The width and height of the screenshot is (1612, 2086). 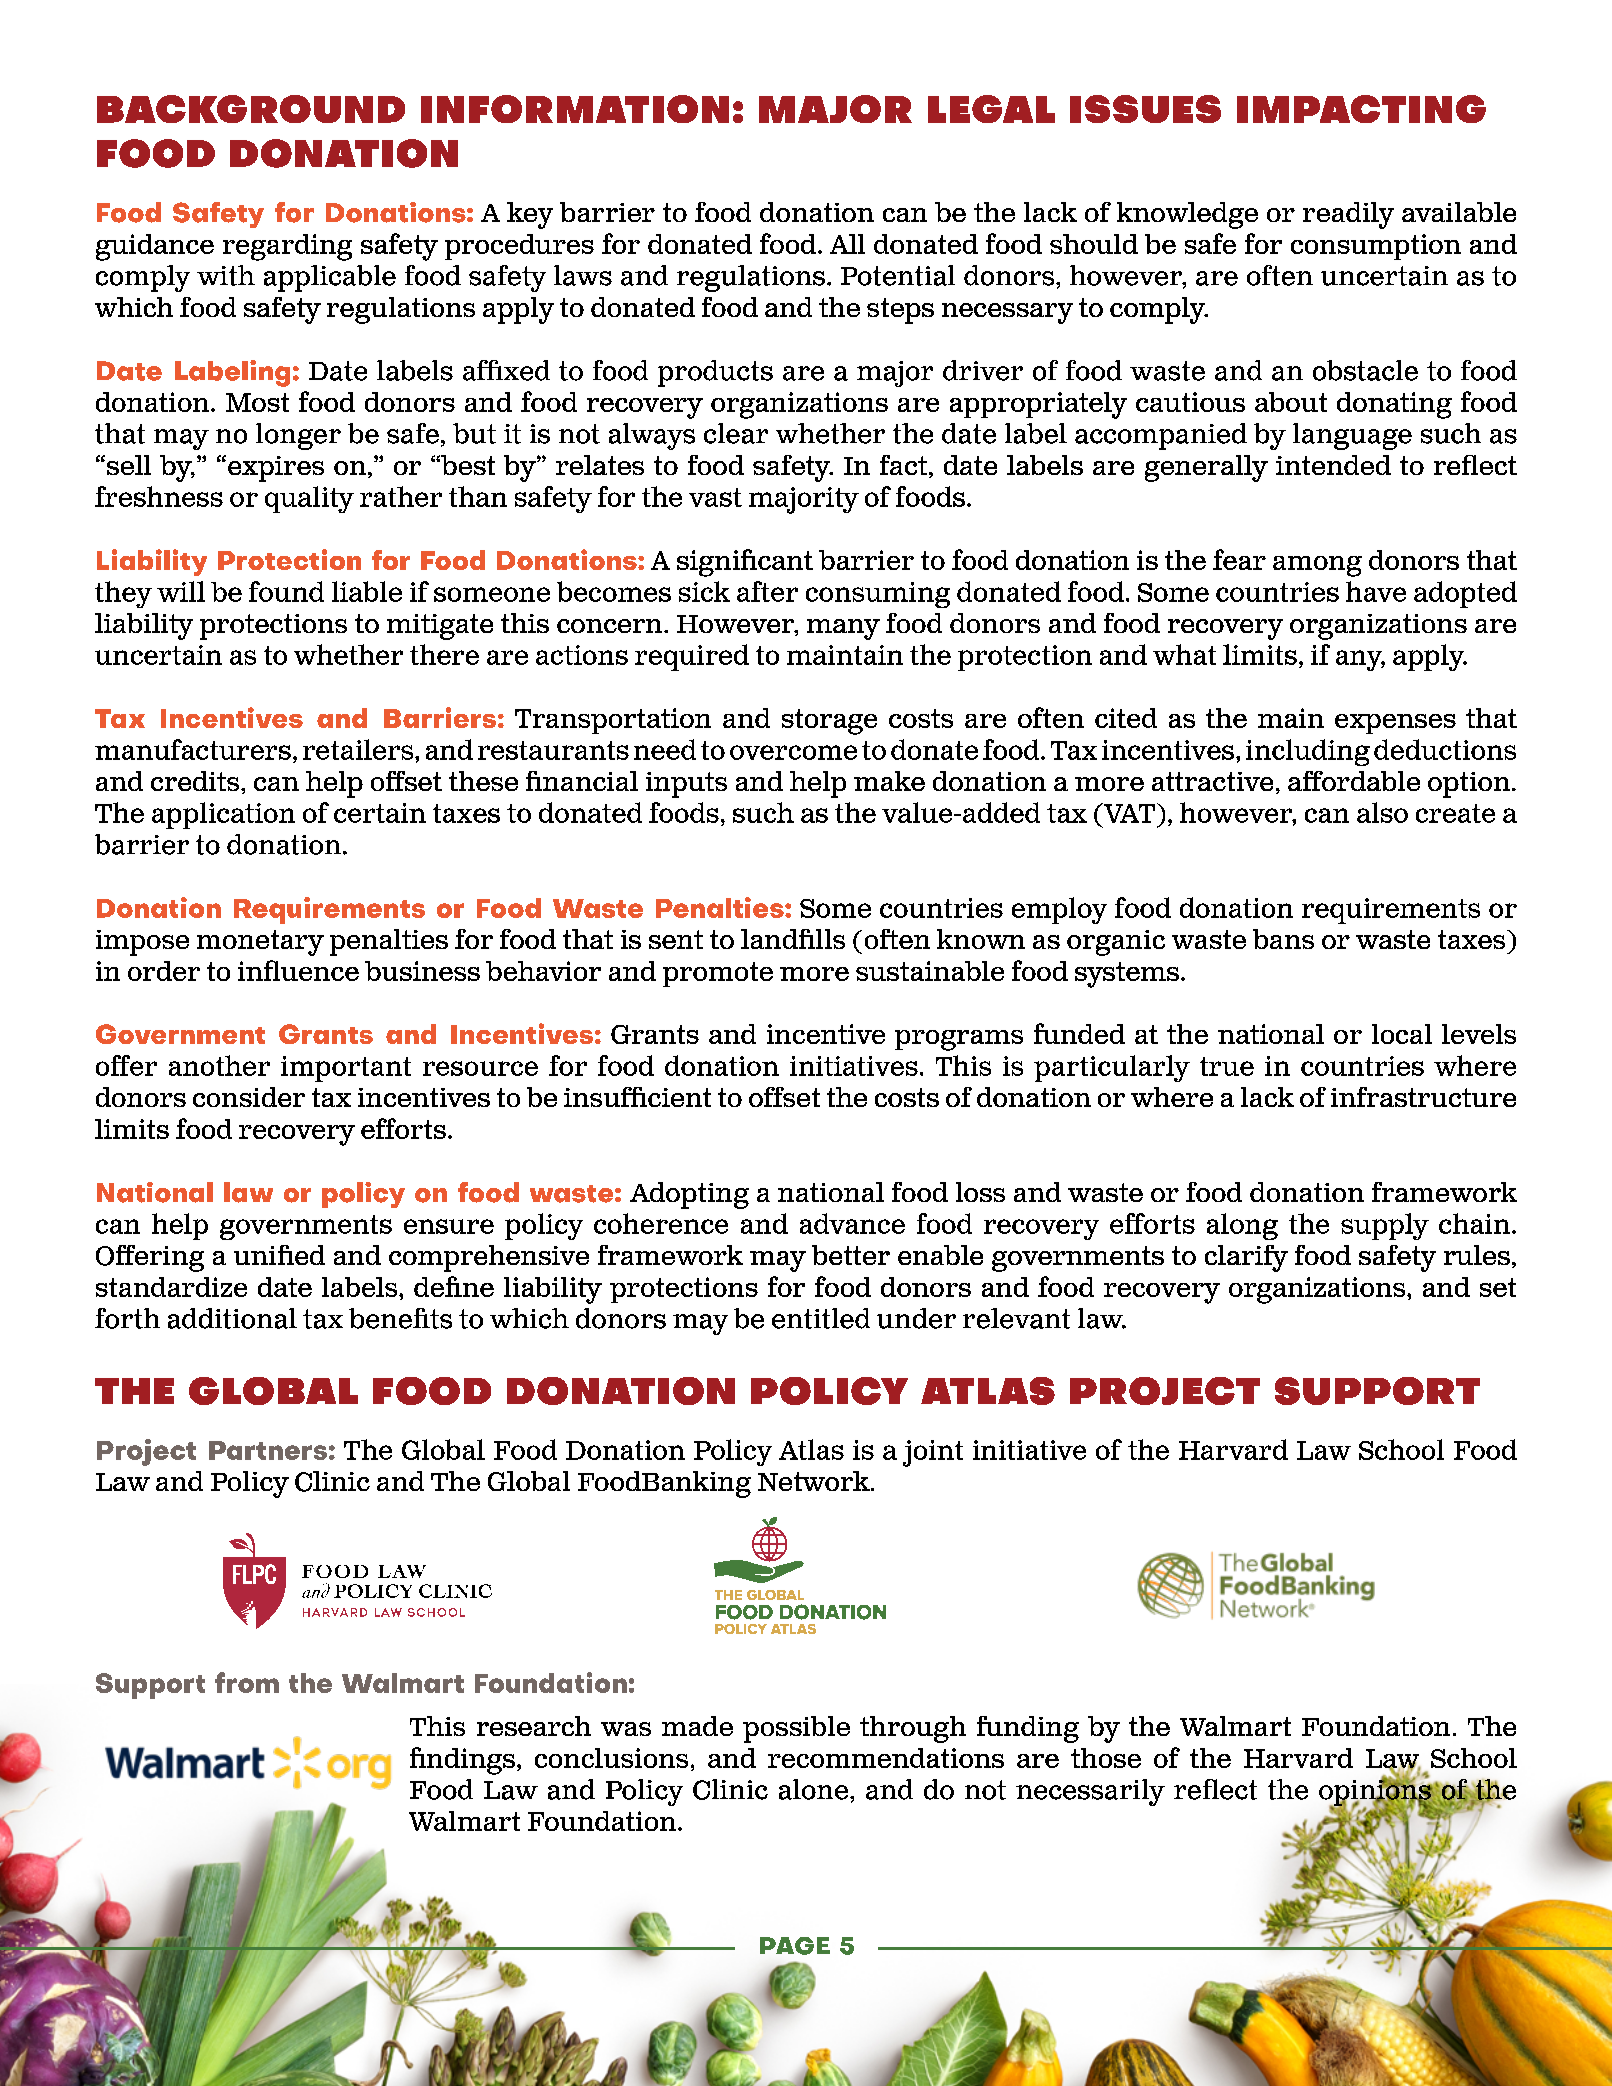 What do you see at coordinates (795, 1946) in the screenshot?
I see `PAGE` at bounding box center [795, 1946].
